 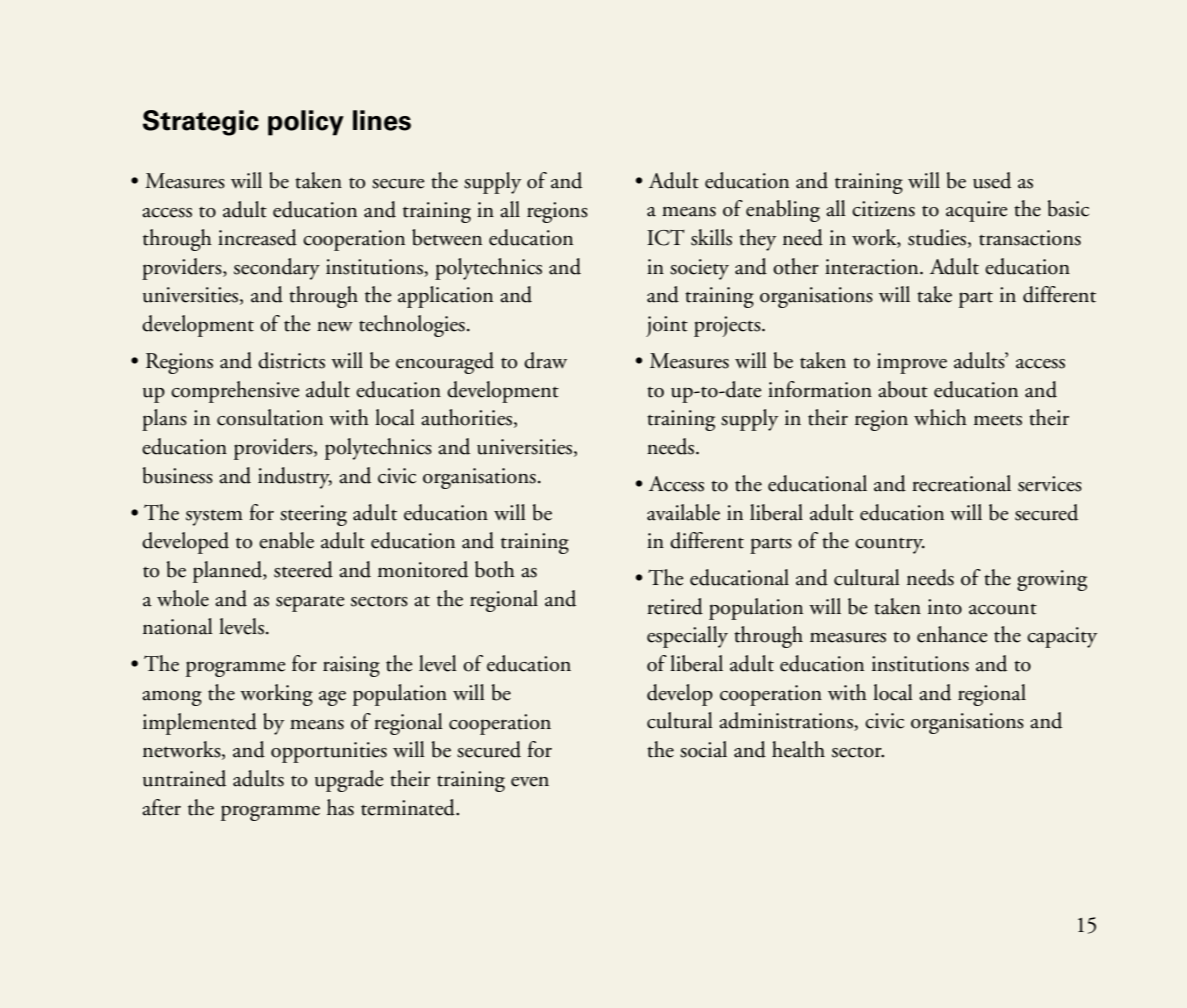 I want to click on separate, so click(x=310, y=604).
